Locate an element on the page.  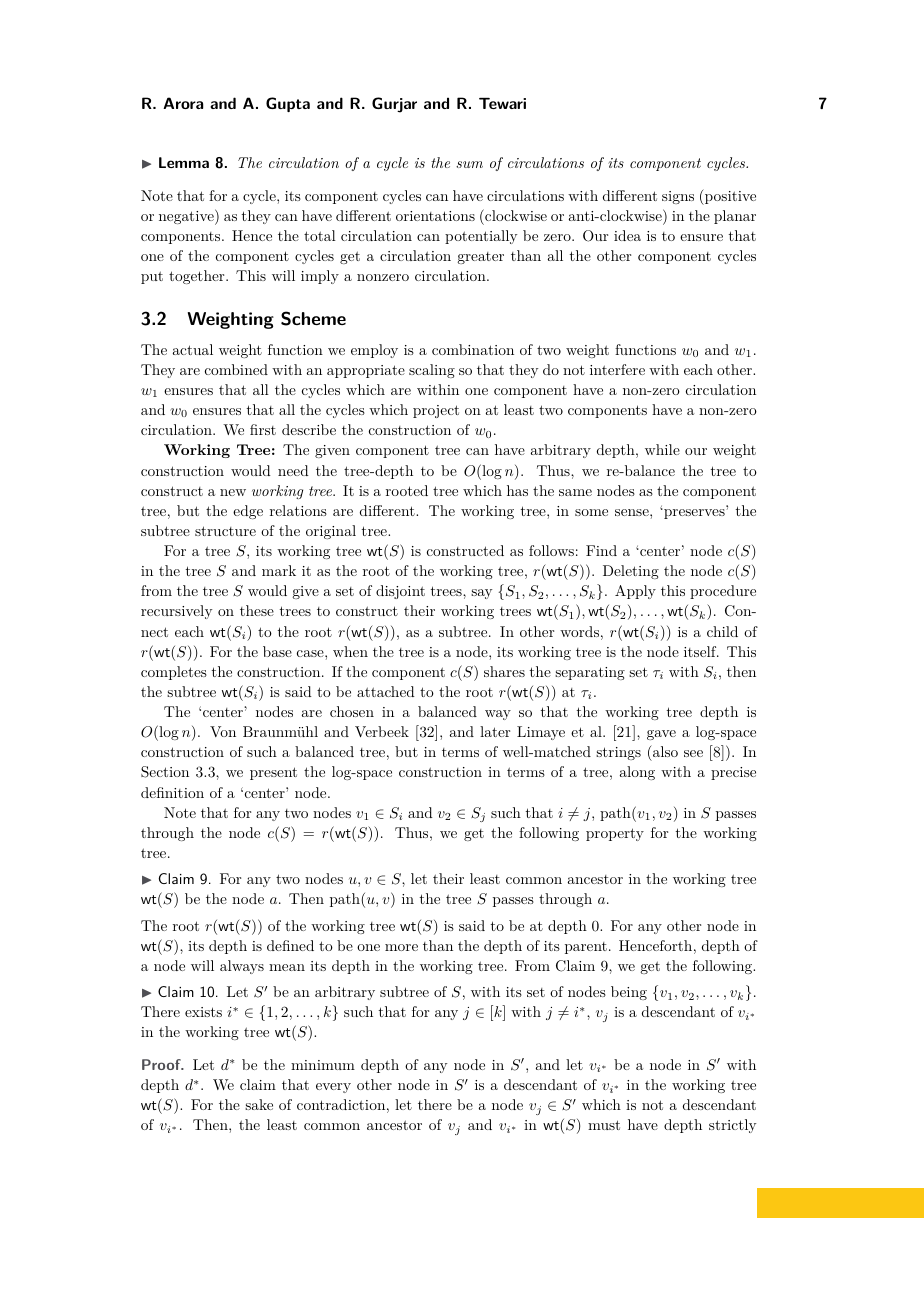
sake is located at coordinates (259, 1104).
